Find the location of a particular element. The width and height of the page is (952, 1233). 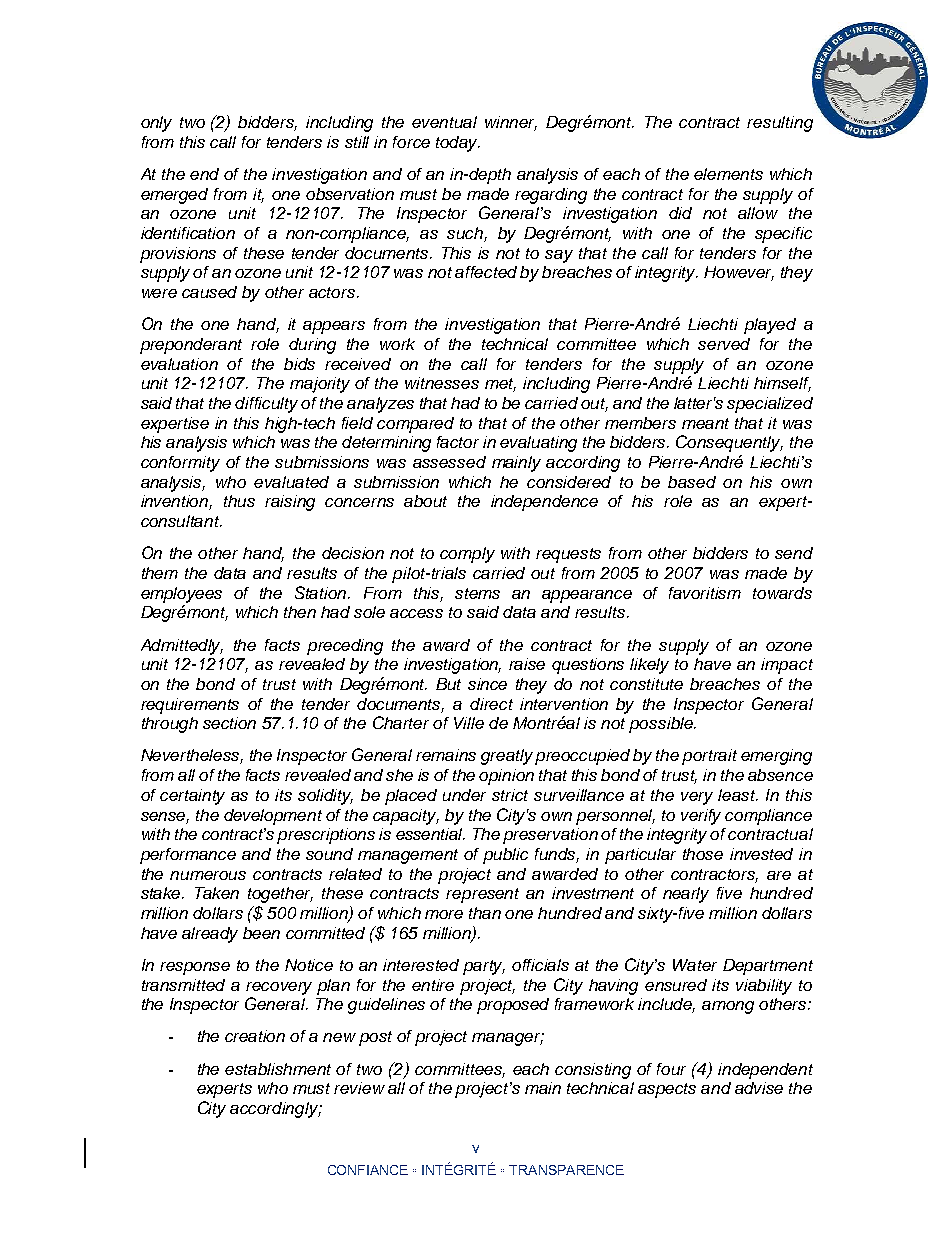

employees is located at coordinates (181, 595).
